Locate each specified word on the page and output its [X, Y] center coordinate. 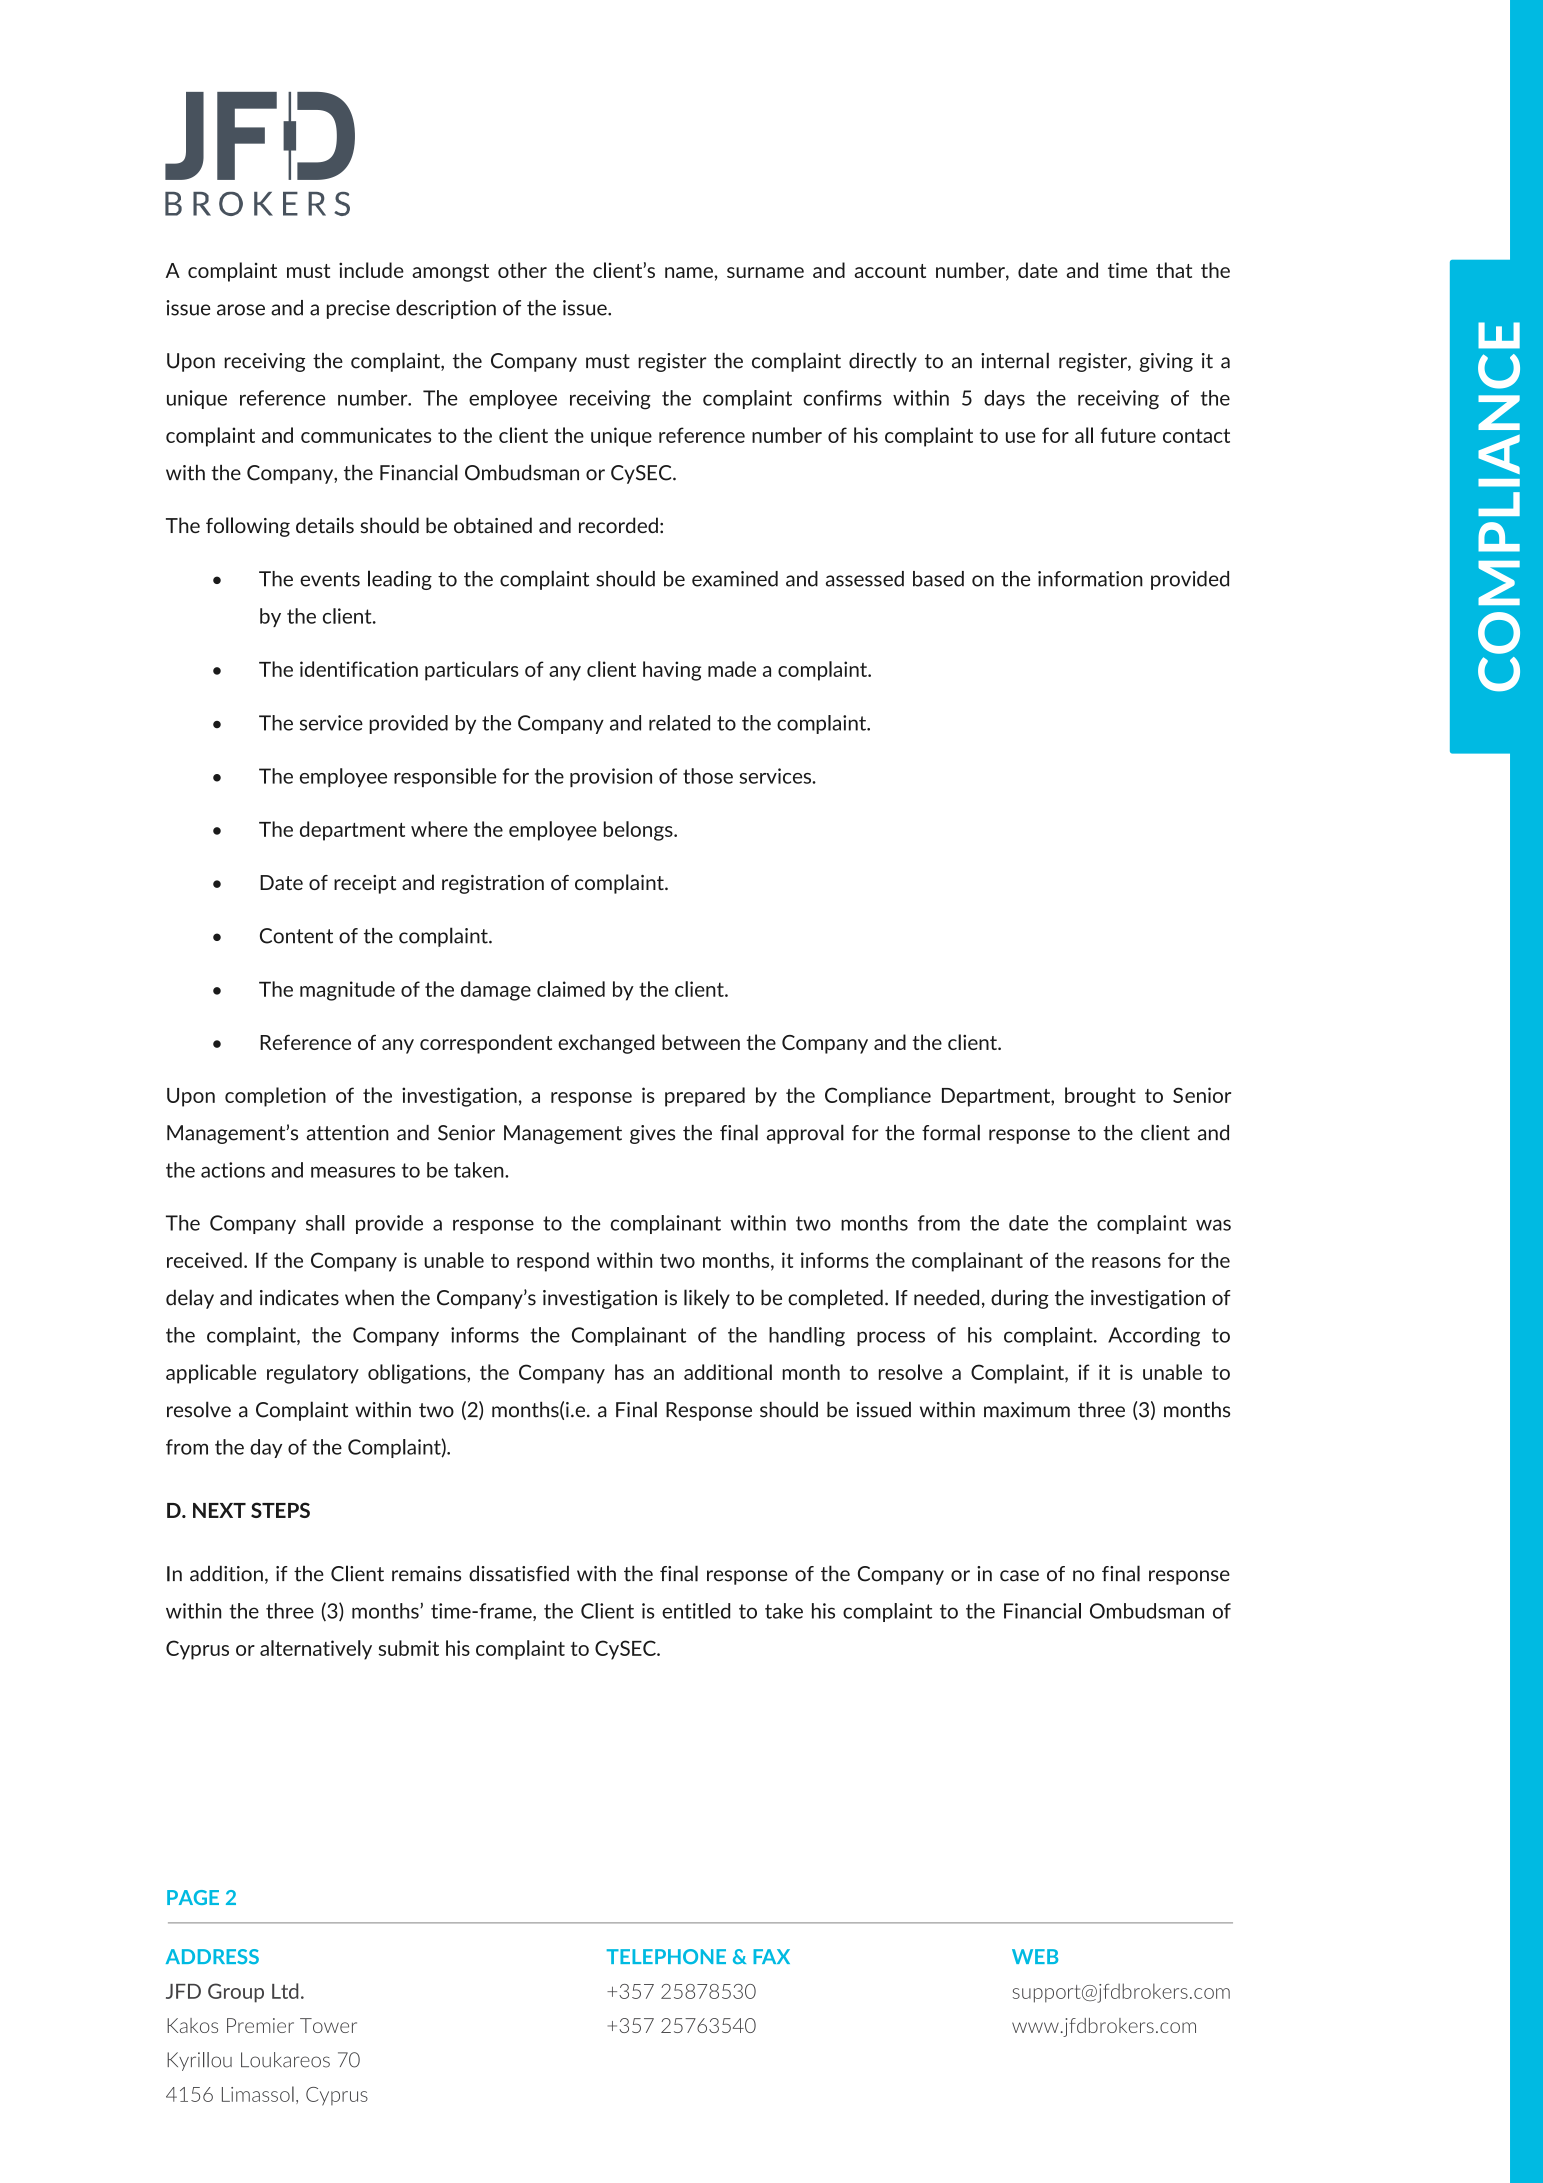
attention [347, 1133]
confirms [842, 398]
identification [359, 669]
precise [358, 309]
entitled [696, 1611]
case [1019, 1576]
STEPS [280, 1510]
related [679, 723]
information [1090, 579]
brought [1100, 1097]
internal [1015, 360]
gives [652, 1134]
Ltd [285, 1991]
